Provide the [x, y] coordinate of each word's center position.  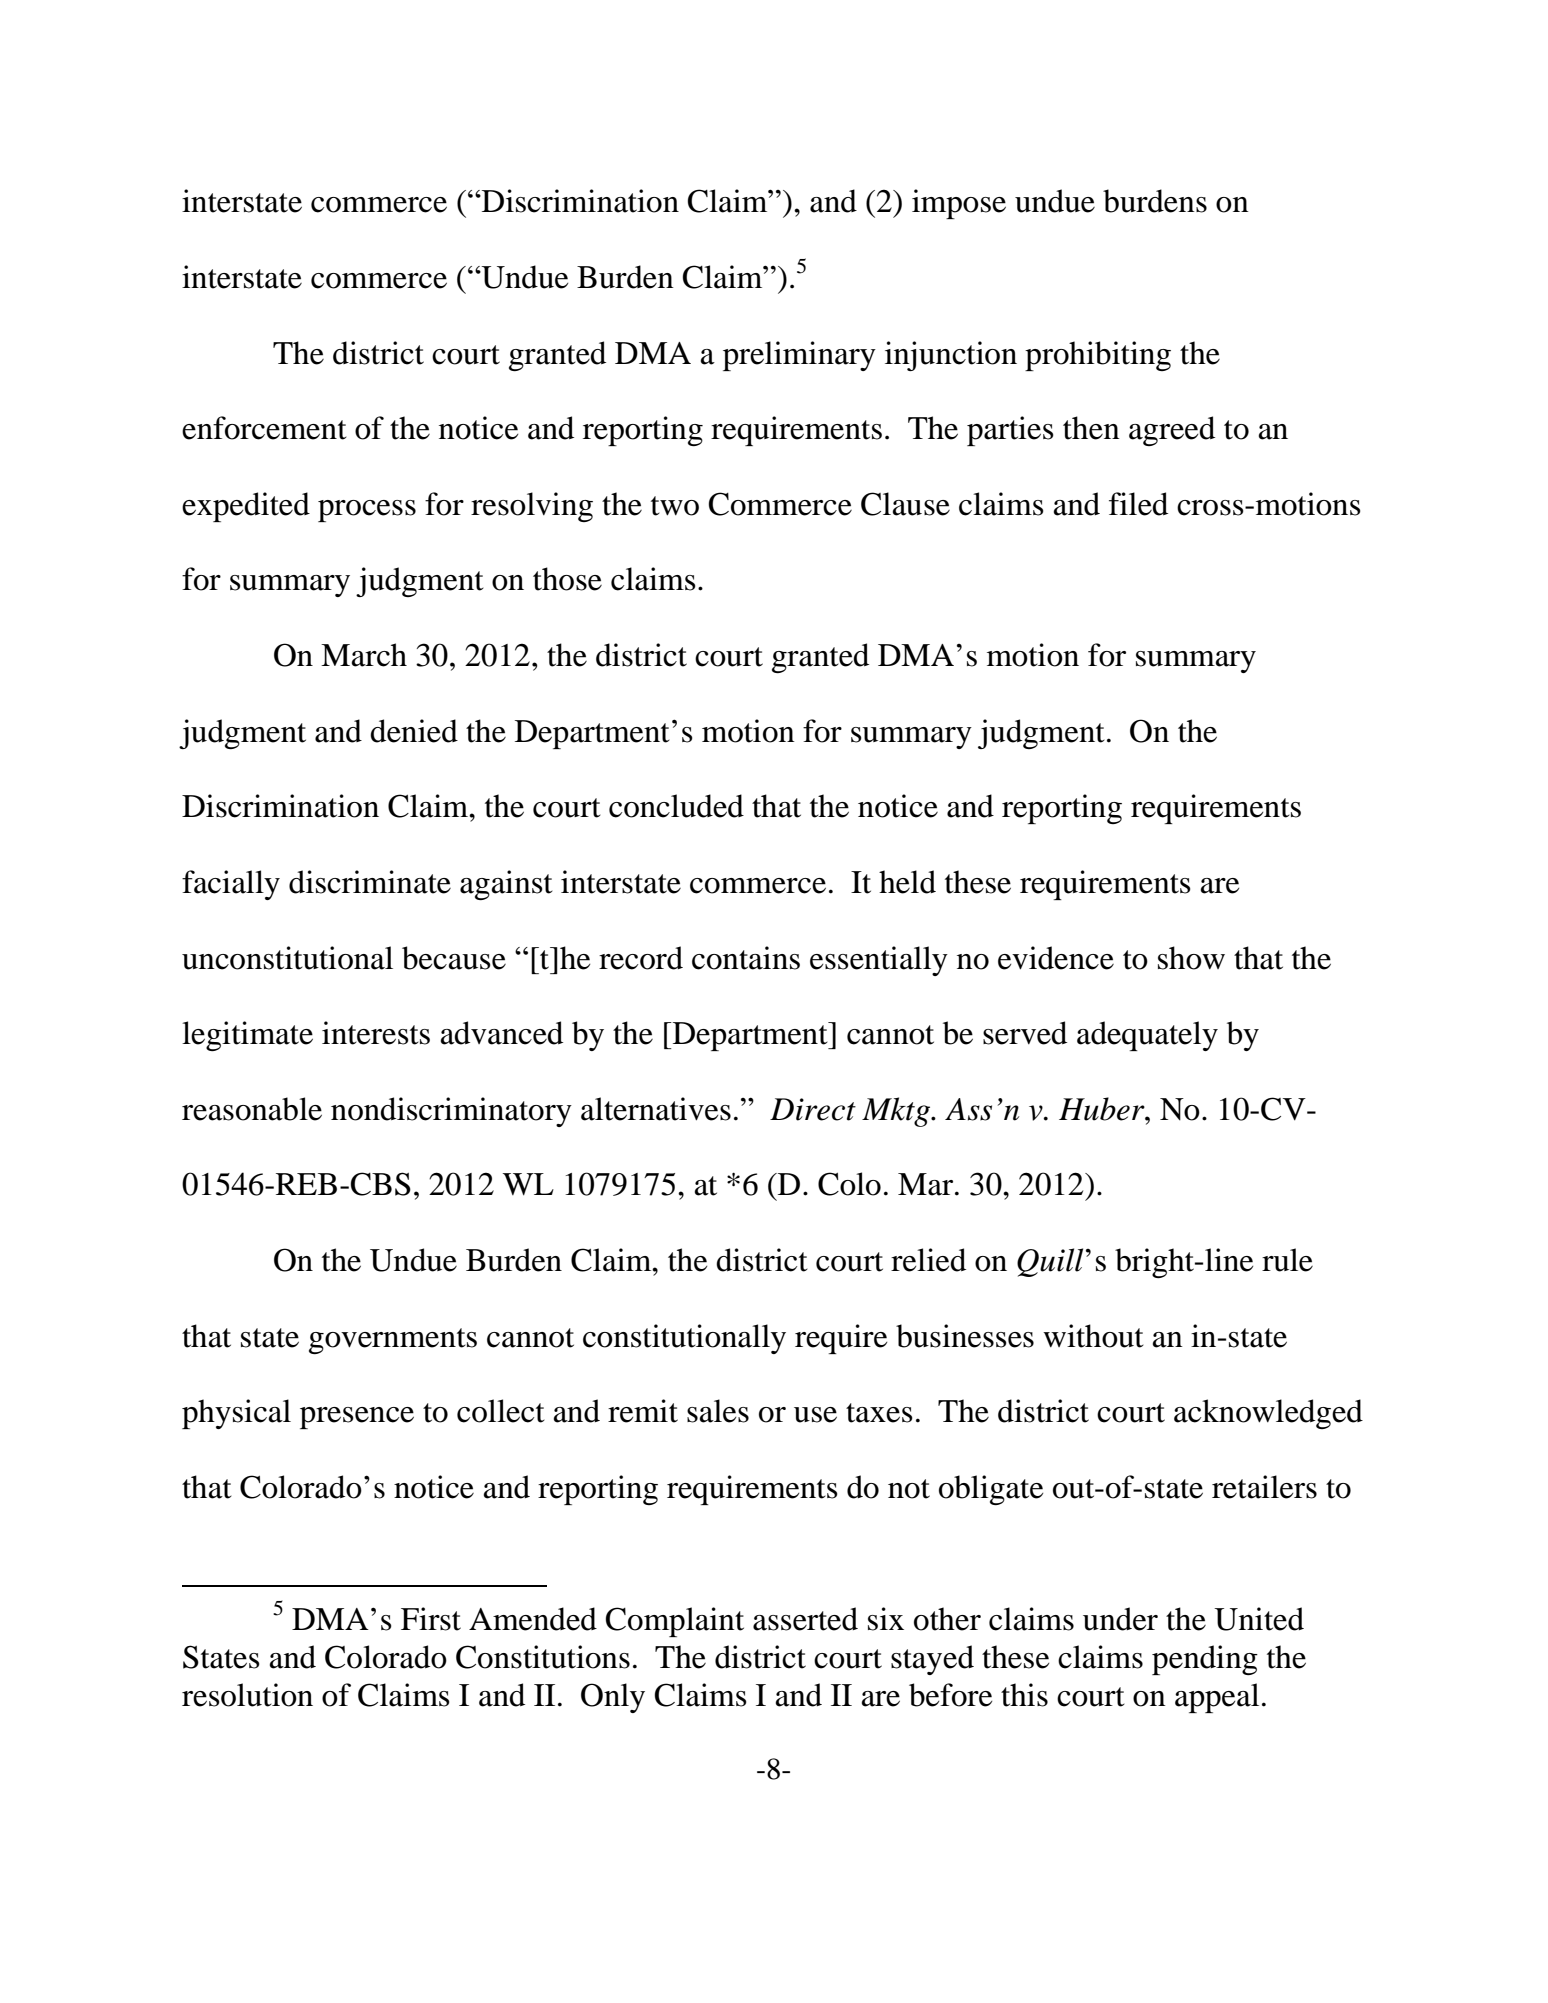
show [1191, 958]
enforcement [264, 428]
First [431, 1619]
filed [1138, 504]
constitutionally [684, 1339]
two [675, 506]
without [1093, 1336]
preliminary [799, 356]
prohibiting [1098, 356]
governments [393, 1341]
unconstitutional [287, 958]
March [364, 655]
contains [746, 958]
